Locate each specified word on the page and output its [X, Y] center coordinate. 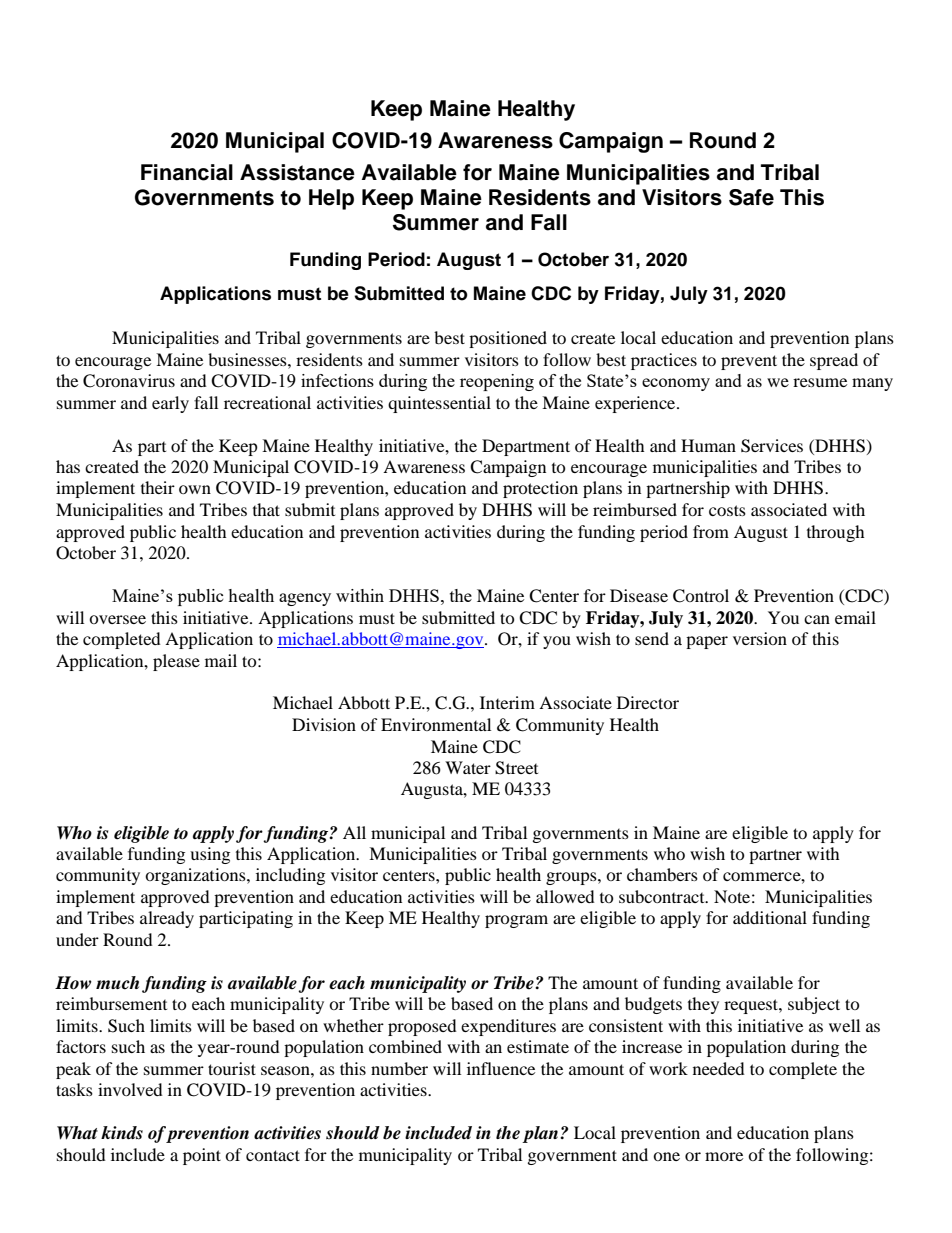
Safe [751, 197]
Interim [507, 702]
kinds [122, 1133]
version [760, 638]
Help [331, 199]
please [176, 662]
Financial [187, 172]
